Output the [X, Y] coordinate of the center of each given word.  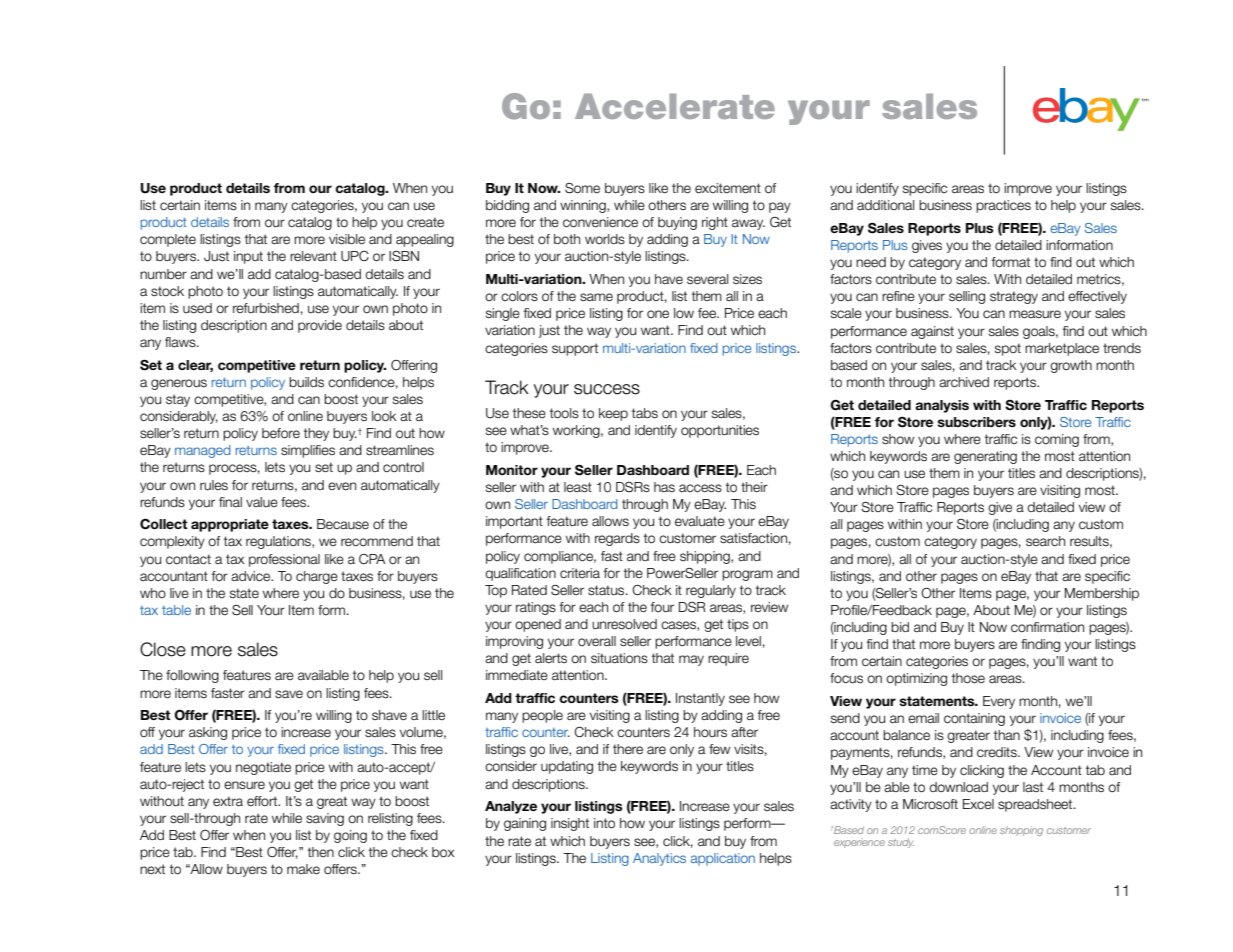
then [321, 852]
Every [999, 702]
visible [347, 239]
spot [1008, 349]
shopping [1021, 831]
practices [1003, 206]
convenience [600, 222]
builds [306, 382]
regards [617, 539]
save [289, 694]
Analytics [659, 859]
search [1045, 541]
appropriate [230, 525]
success [607, 389]
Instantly [700, 699]
